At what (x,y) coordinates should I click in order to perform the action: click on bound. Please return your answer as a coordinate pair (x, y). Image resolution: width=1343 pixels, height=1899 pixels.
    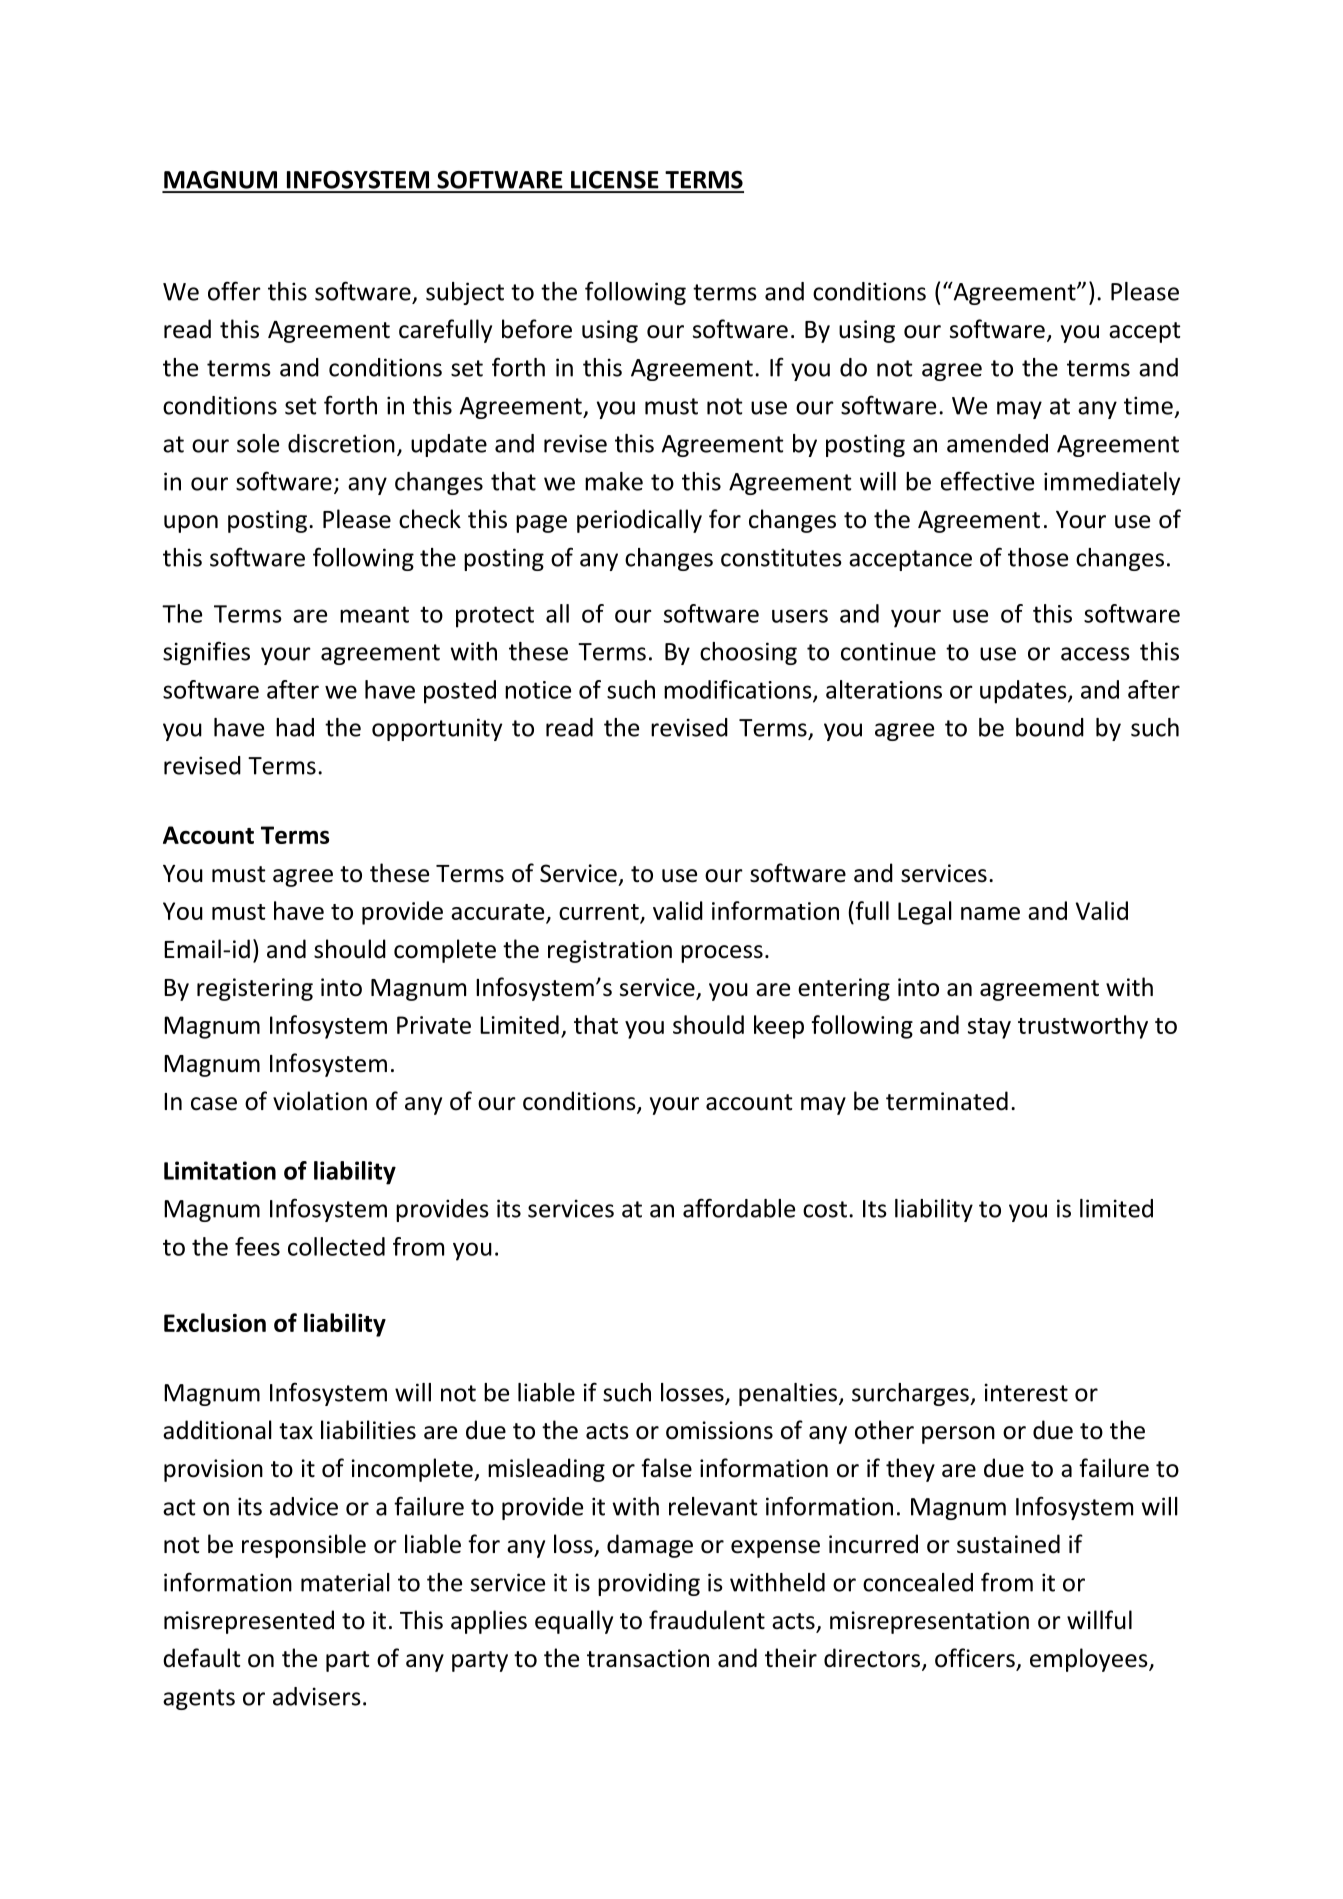
    Looking at the image, I should click on (1050, 727).
